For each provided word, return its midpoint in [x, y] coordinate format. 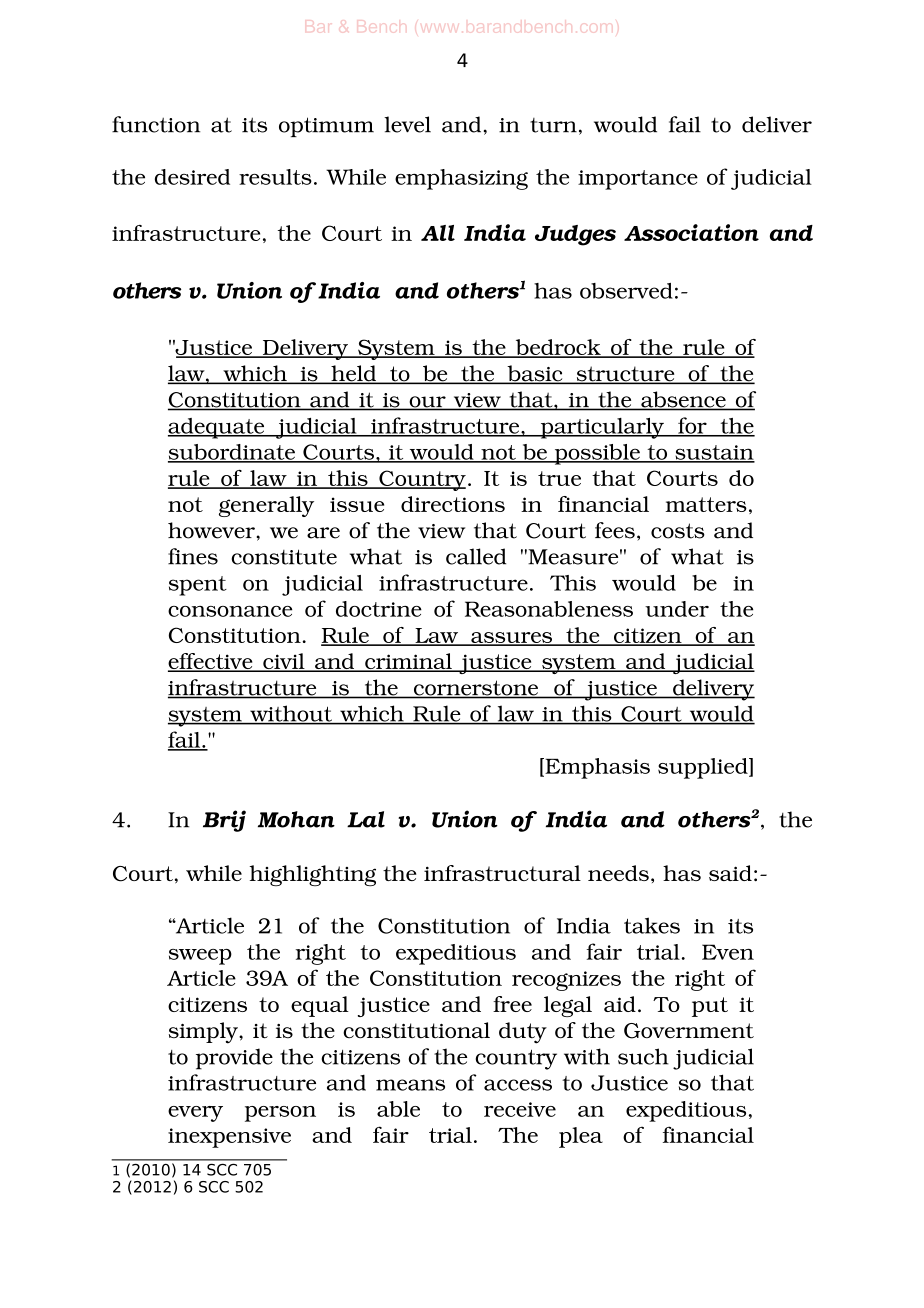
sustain [714, 453]
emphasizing [461, 179]
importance [638, 180]
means [410, 1085]
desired [192, 177]
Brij [224, 821]
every [195, 1114]
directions [453, 504]
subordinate [232, 453]
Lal [366, 819]
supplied [704, 768]
